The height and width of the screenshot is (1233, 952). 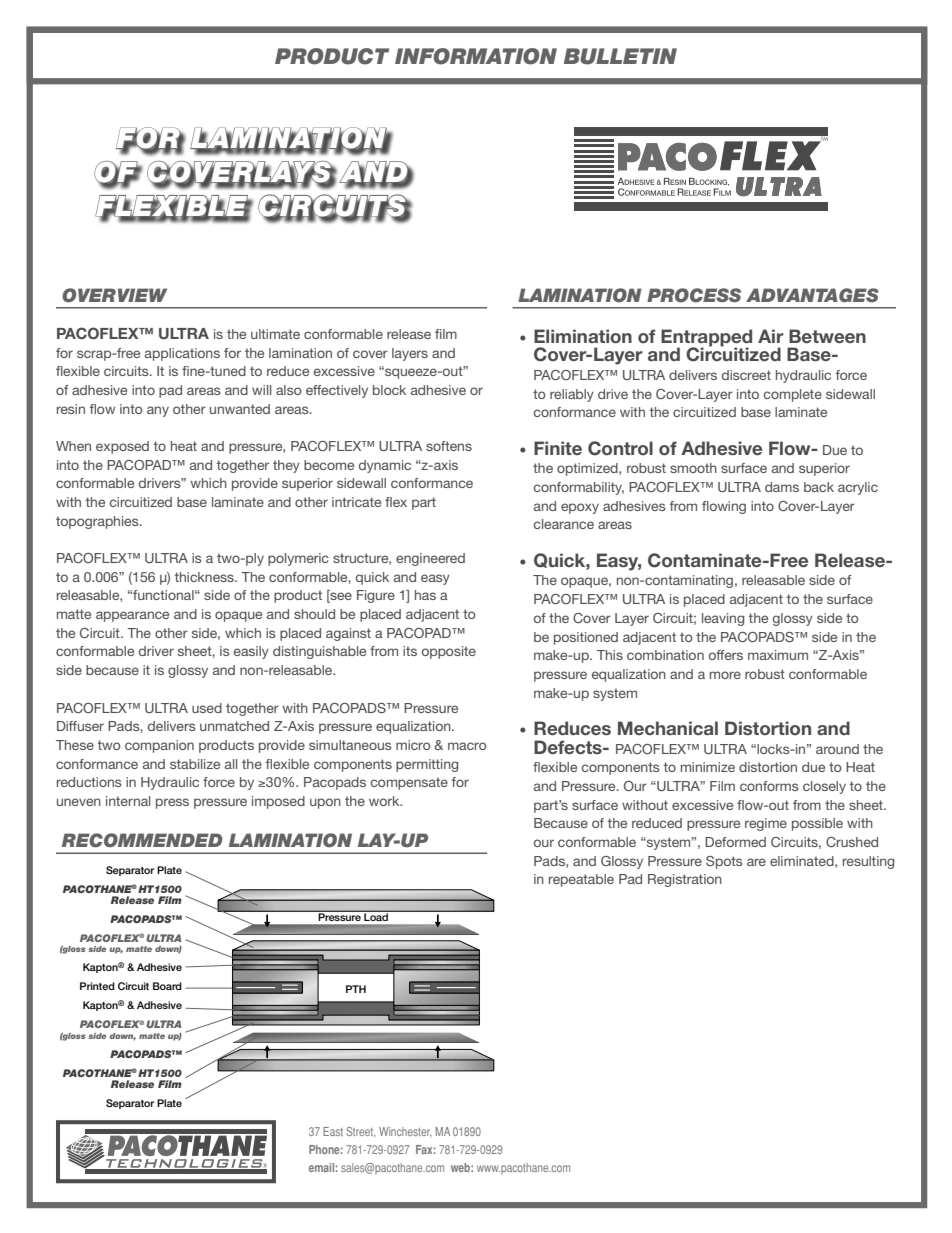 I want to click on BULLETIN, so click(x=620, y=56).
